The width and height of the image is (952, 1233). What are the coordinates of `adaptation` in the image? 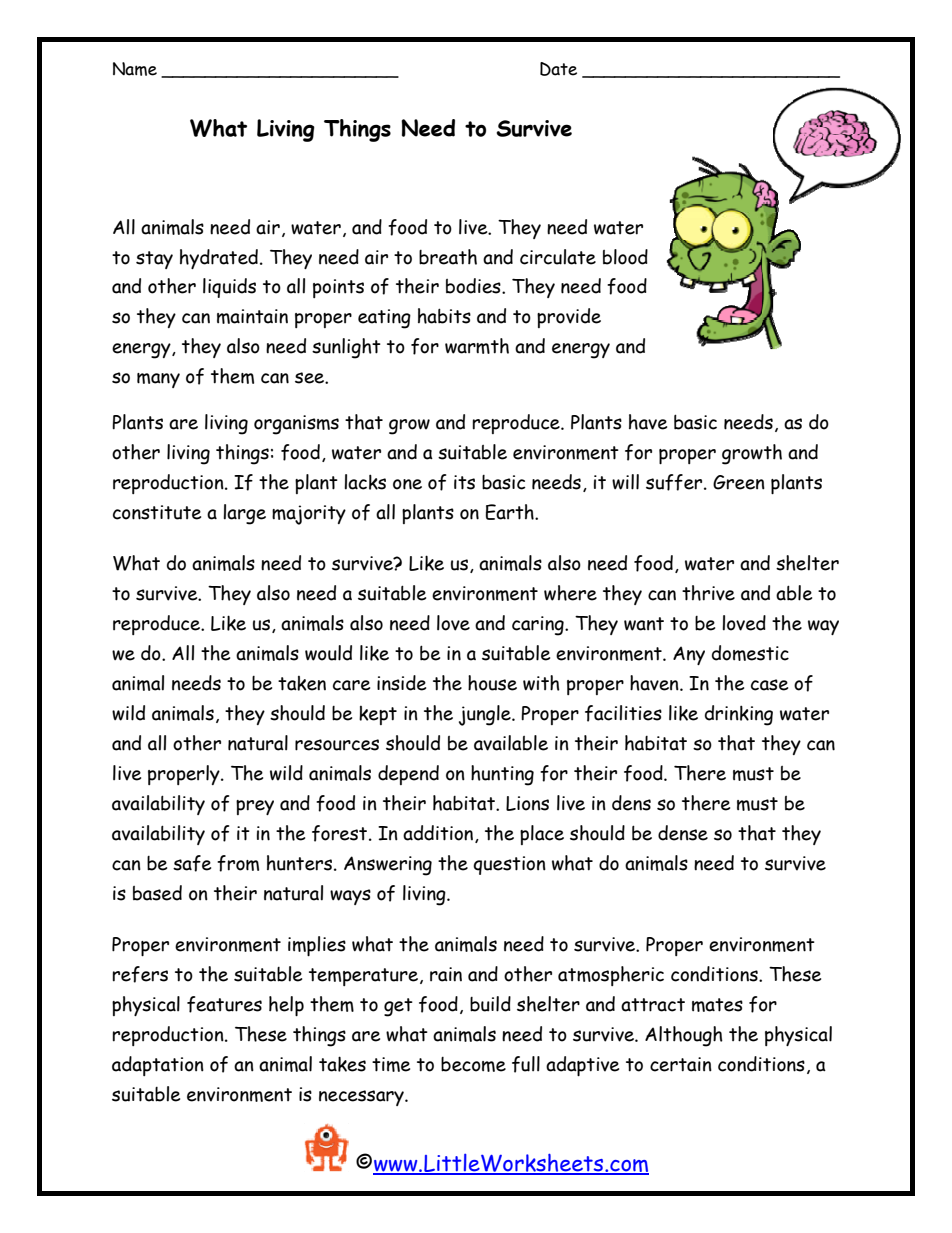 It's located at (158, 1066).
